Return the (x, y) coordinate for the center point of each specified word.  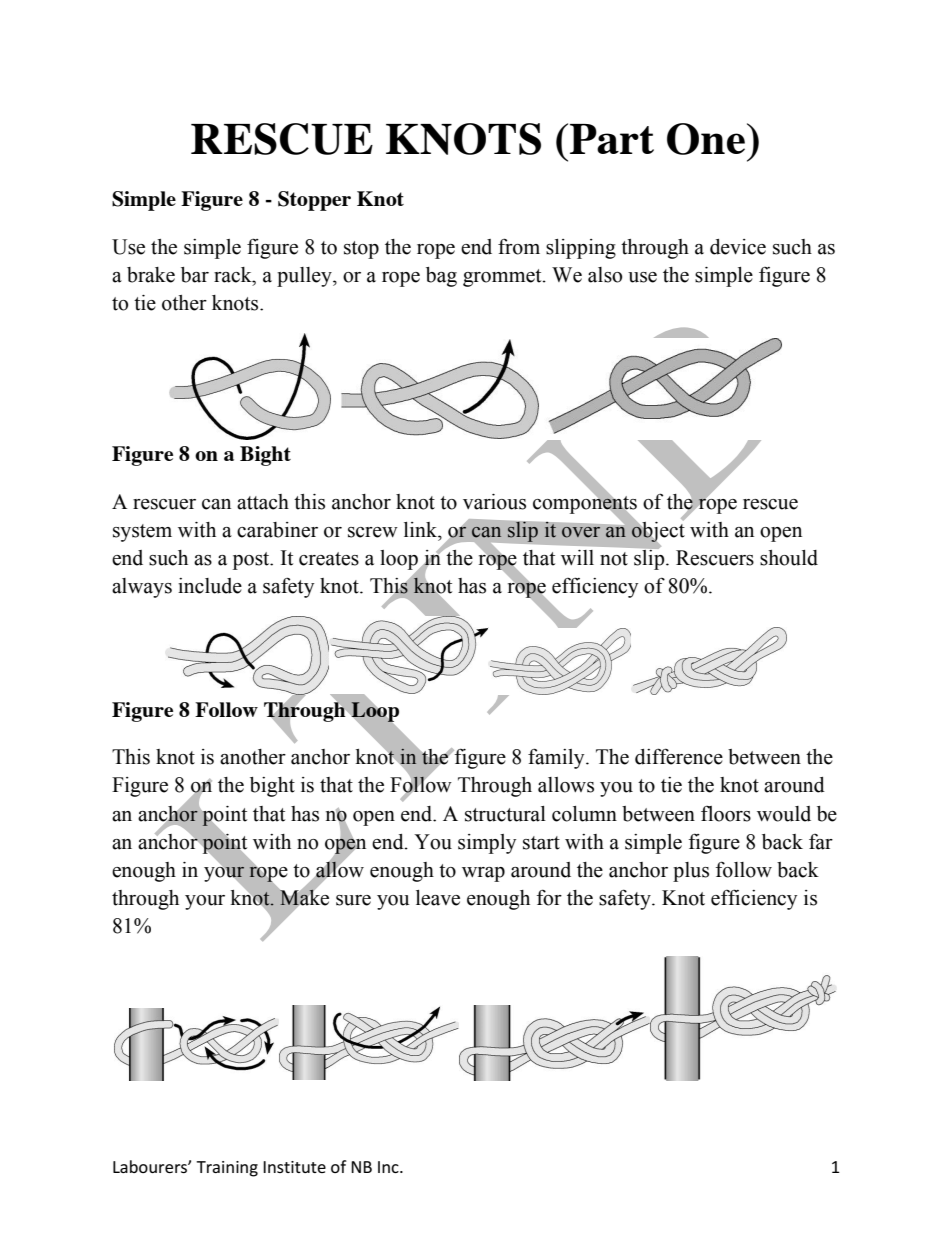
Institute (294, 1167)
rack (234, 275)
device (738, 247)
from (519, 246)
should (789, 558)
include (210, 586)
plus (691, 872)
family (557, 758)
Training (227, 1169)
